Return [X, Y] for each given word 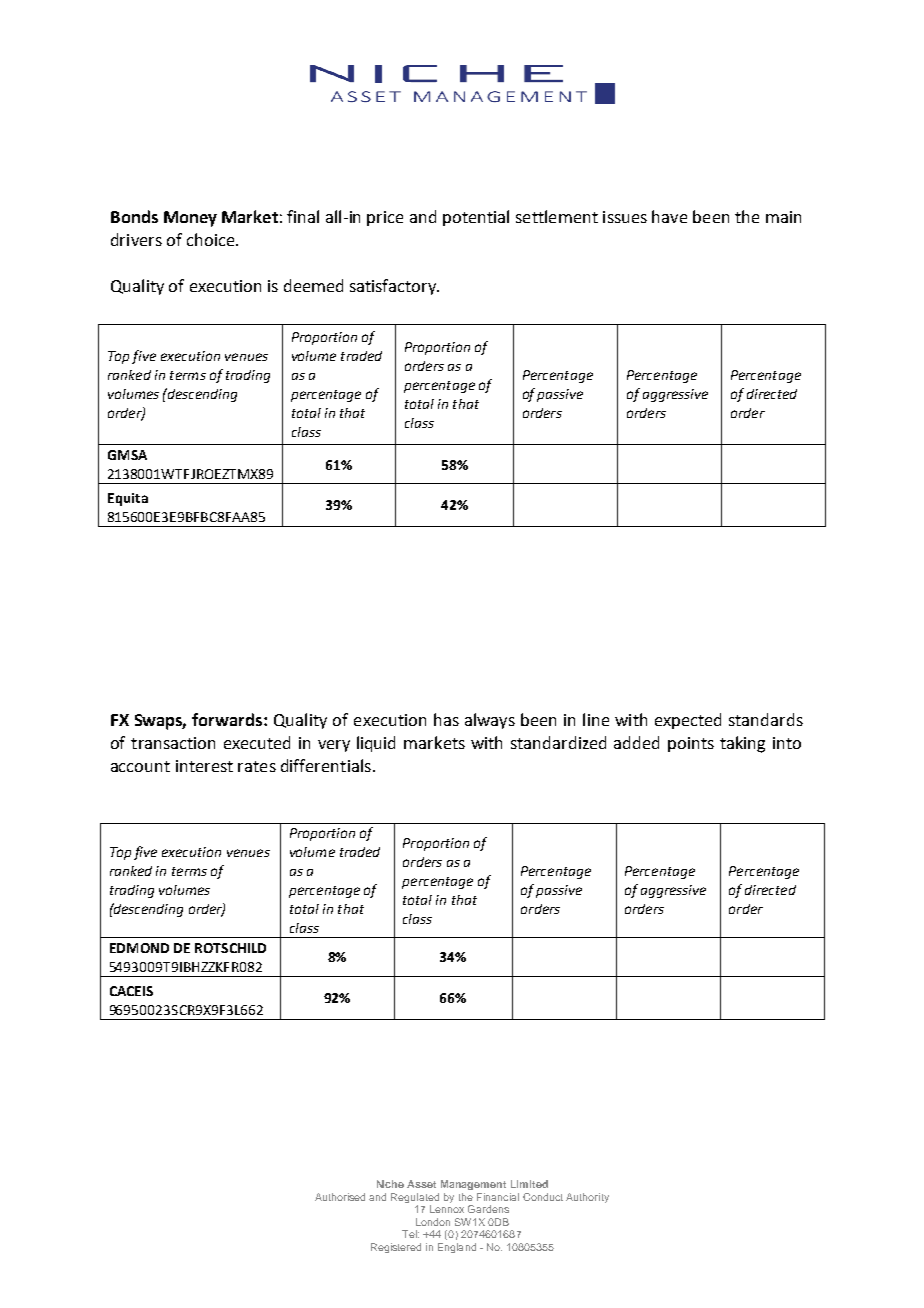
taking [742, 744]
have [669, 216]
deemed [313, 285]
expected [688, 721]
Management [473, 1185]
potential [476, 218]
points [691, 744]
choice [212, 239]
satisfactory [394, 287]
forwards [228, 719]
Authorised [340, 1197]
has [446, 719]
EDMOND [139, 948]
